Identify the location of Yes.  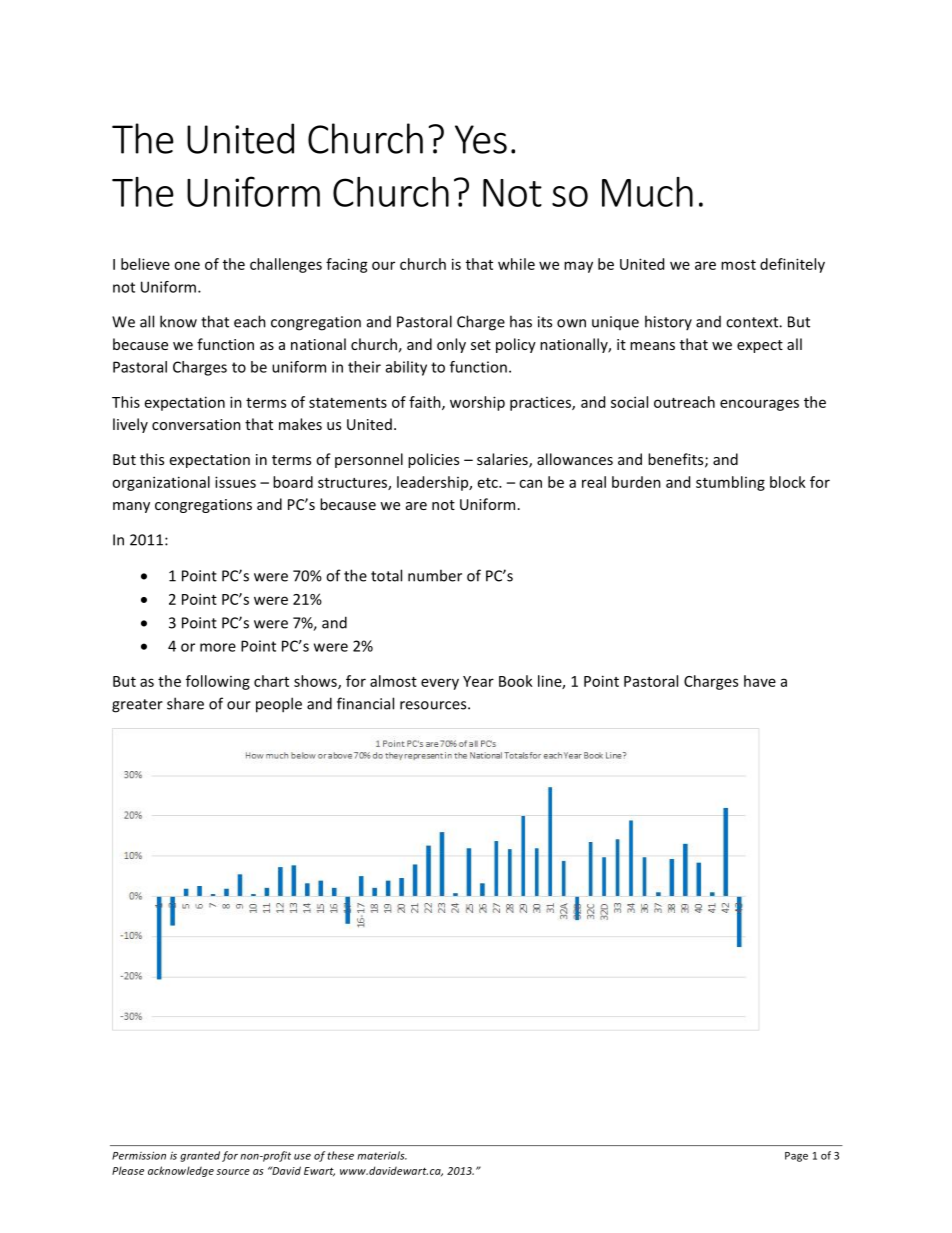
(481, 139).
